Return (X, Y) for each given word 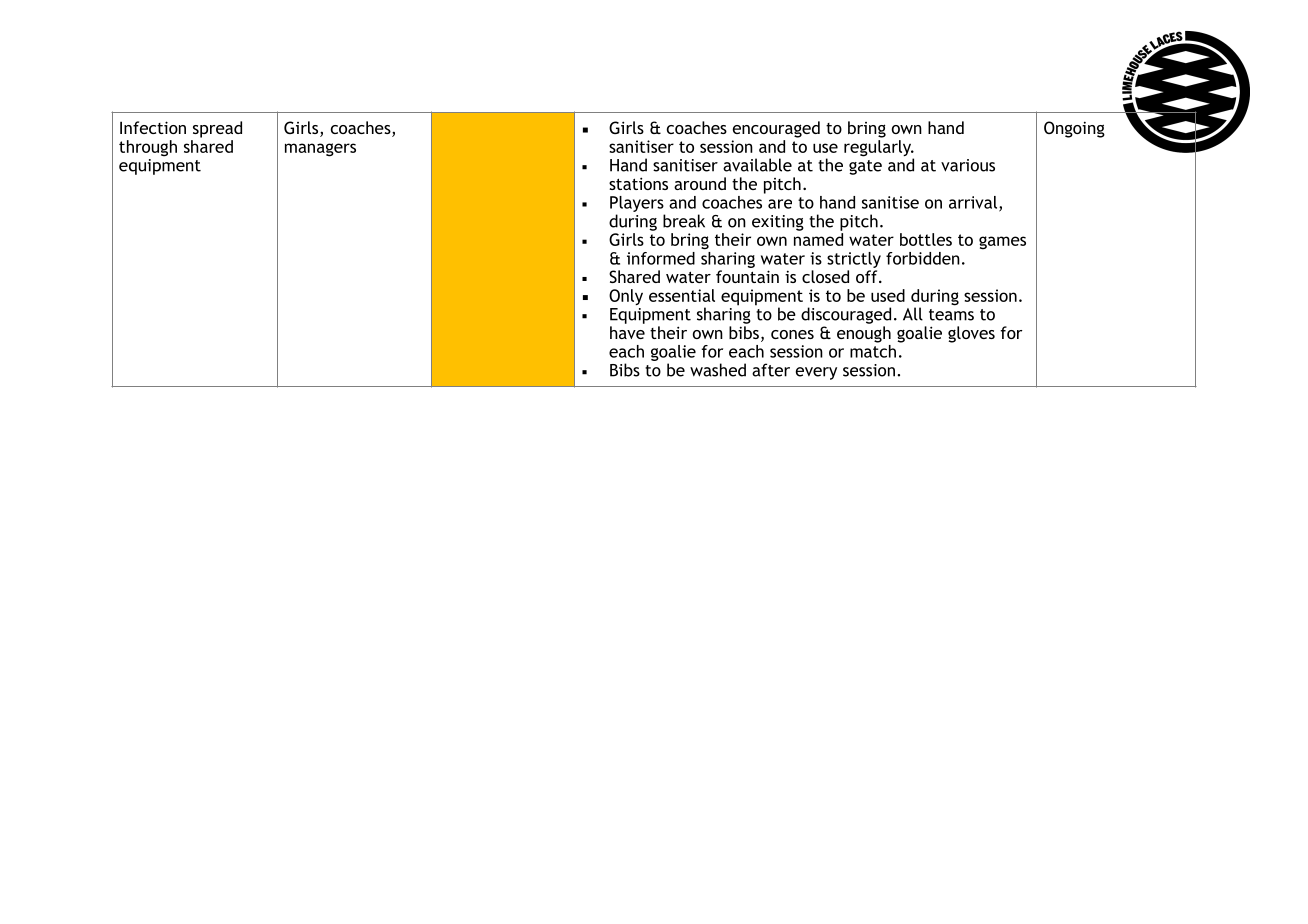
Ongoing (1074, 129)
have (627, 332)
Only (626, 297)
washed (718, 370)
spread (217, 129)
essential (682, 295)
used (888, 295)
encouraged (776, 129)
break (684, 221)
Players (637, 204)
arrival (973, 202)
